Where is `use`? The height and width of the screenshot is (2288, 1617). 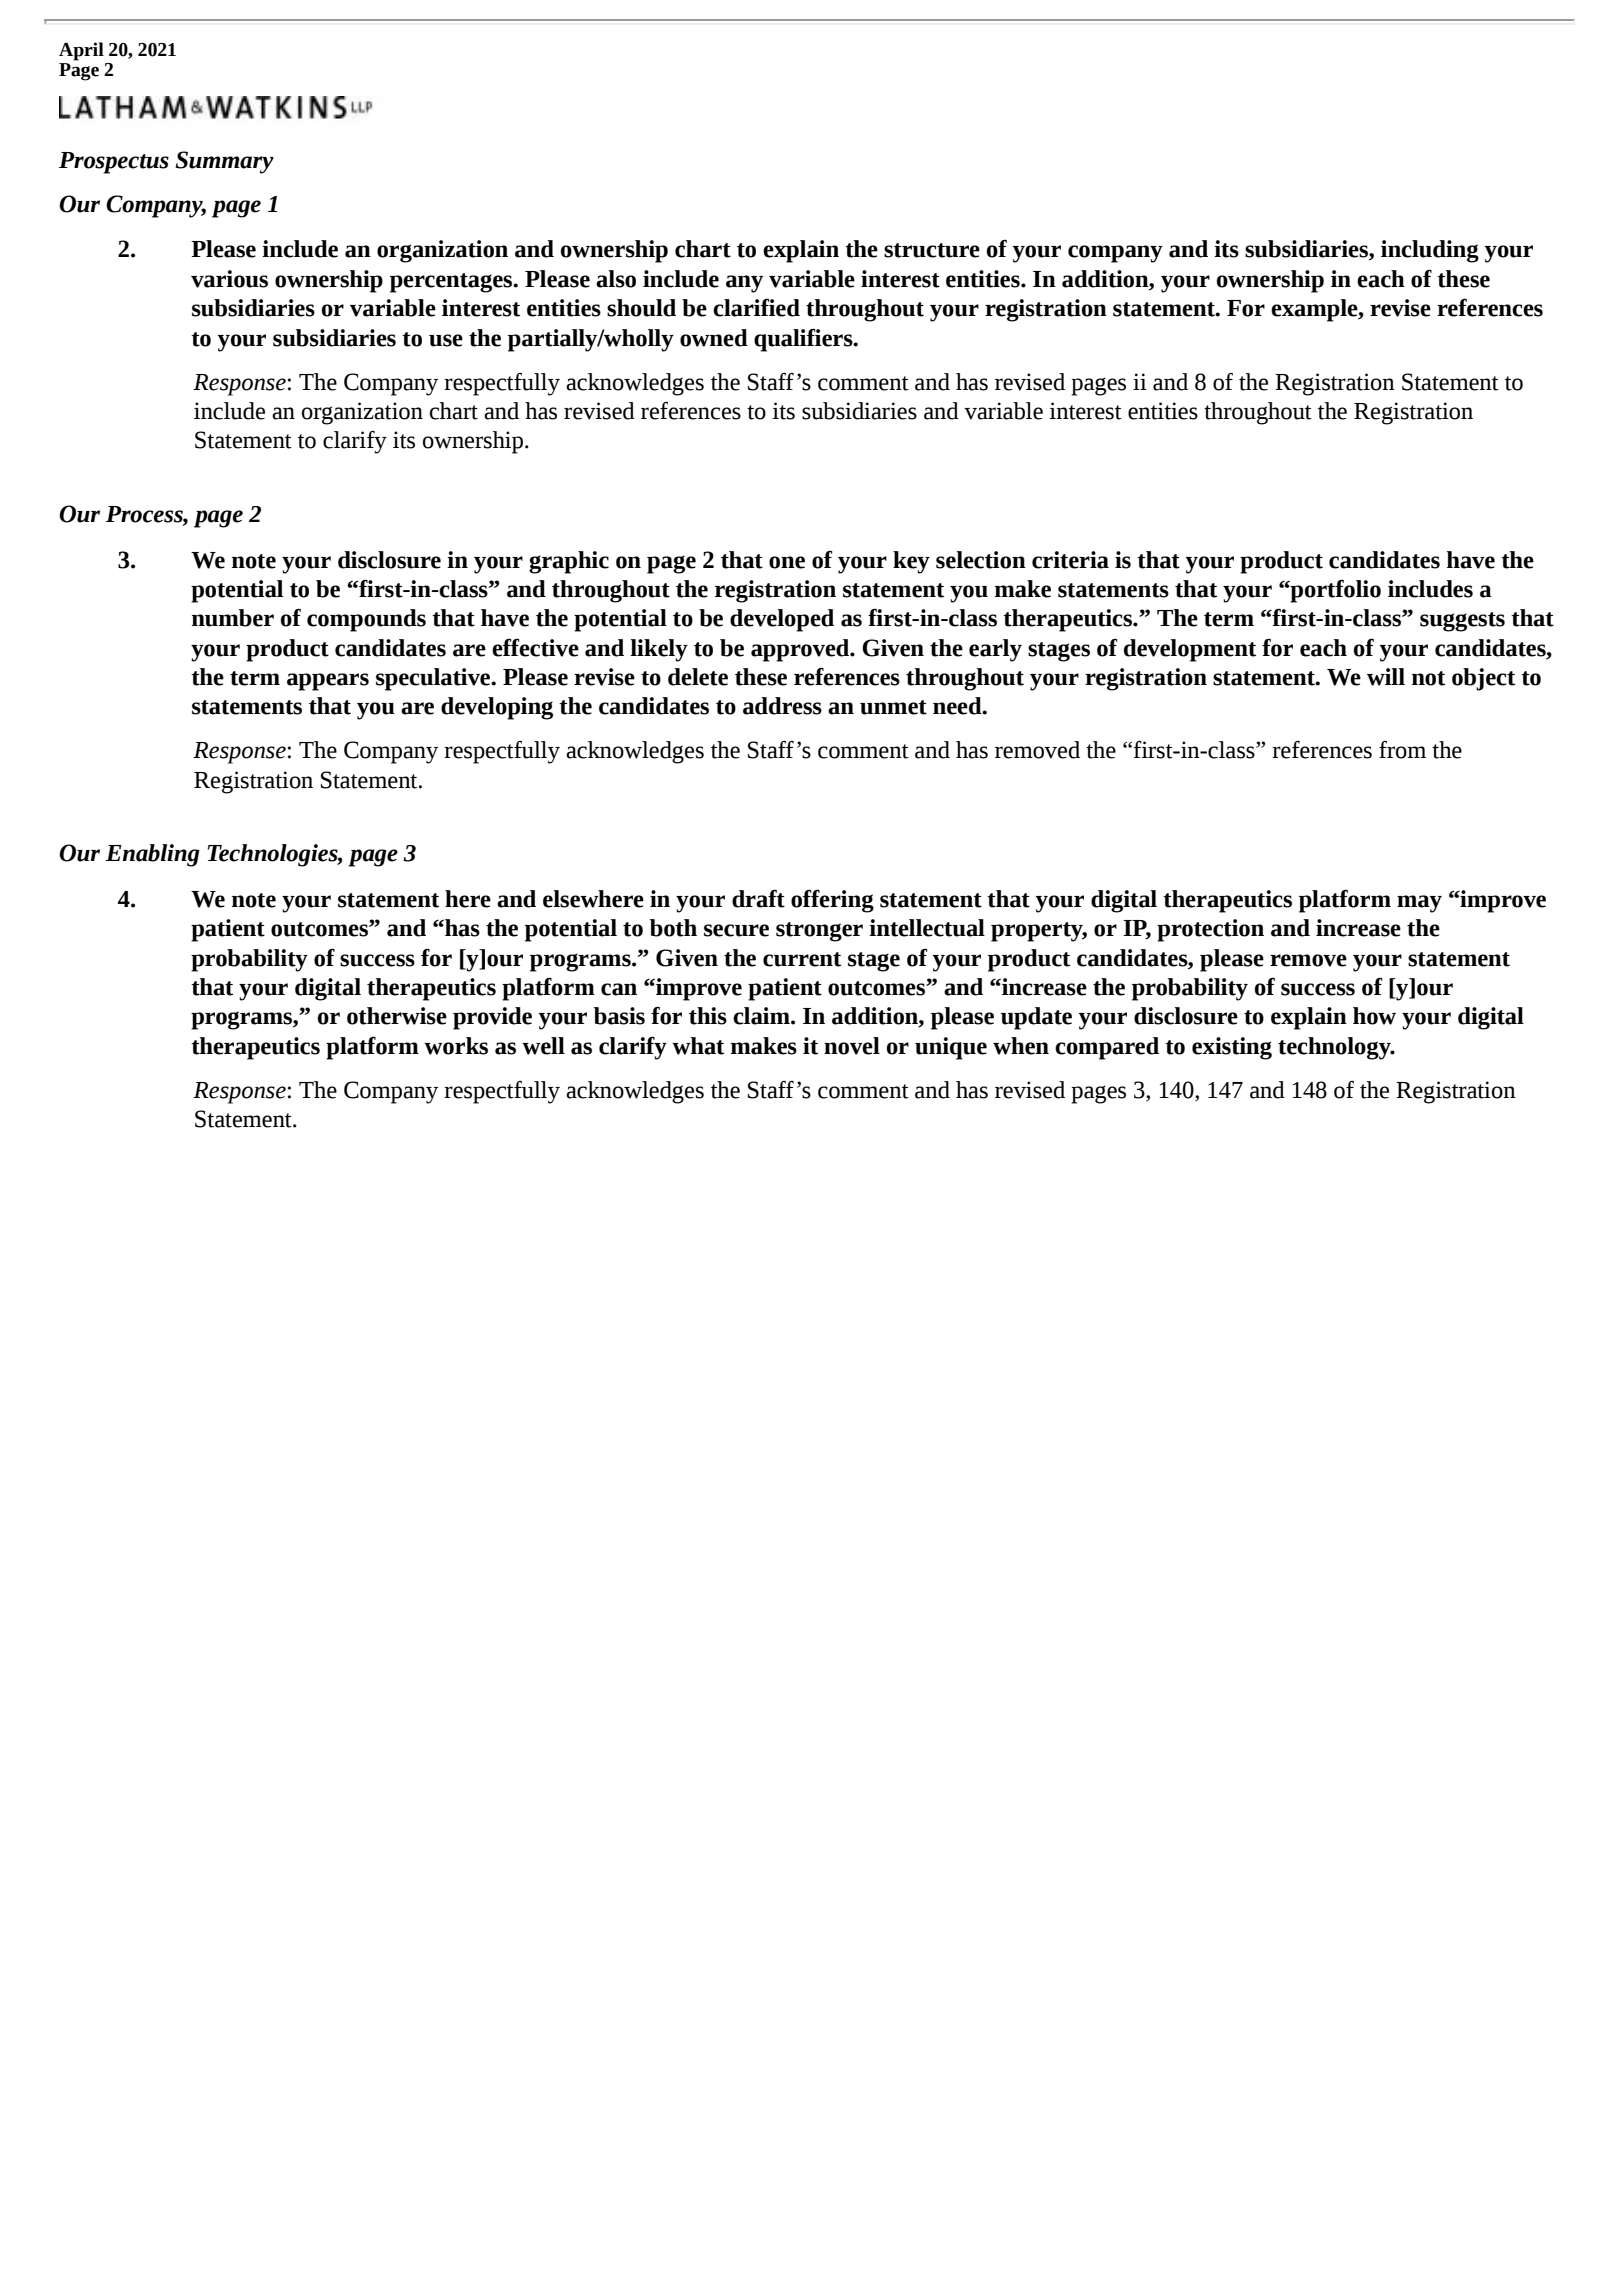 use is located at coordinates (446, 340).
